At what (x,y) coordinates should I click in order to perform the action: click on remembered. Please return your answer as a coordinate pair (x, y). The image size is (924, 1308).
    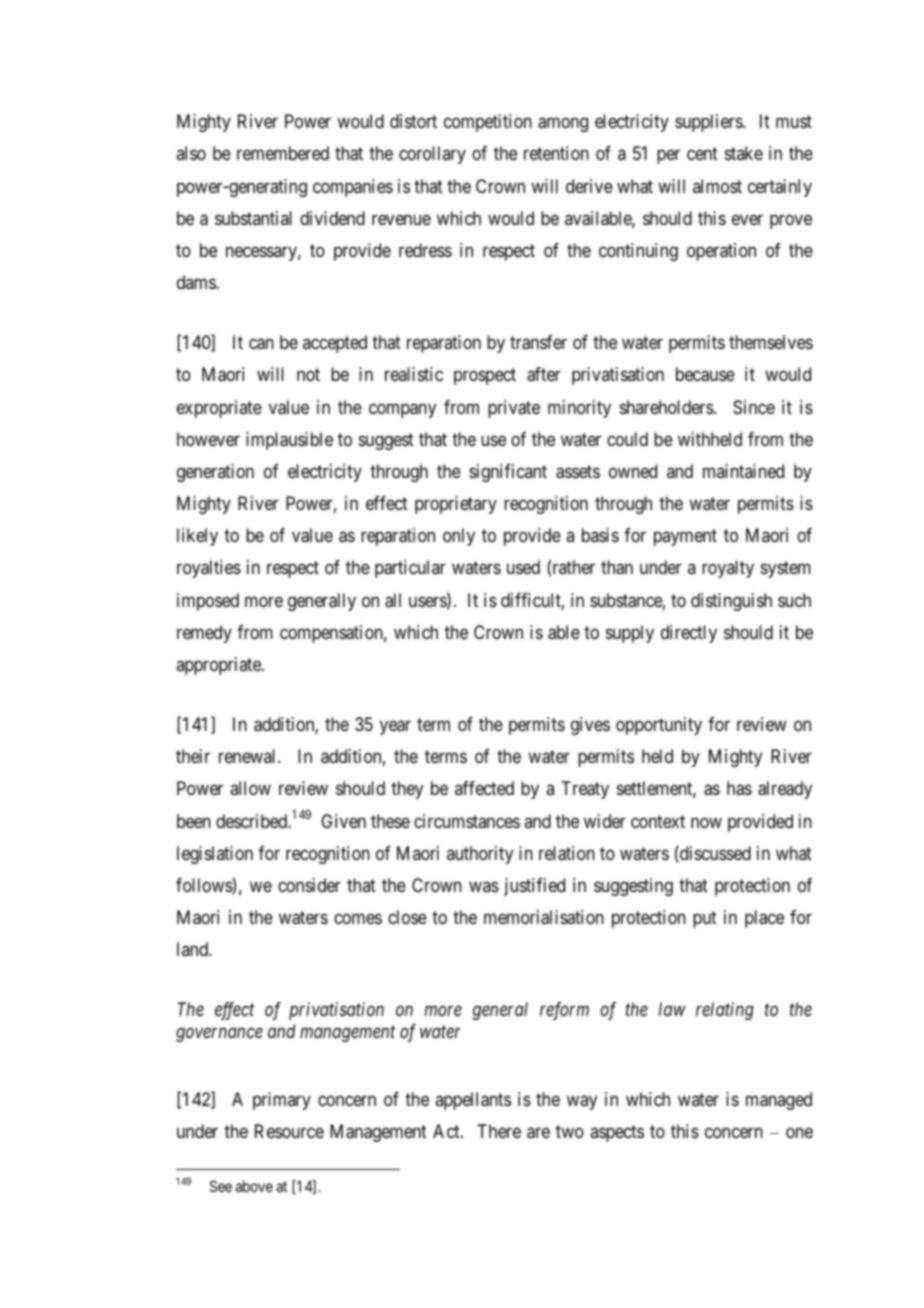
    Looking at the image, I should click on (283, 153).
